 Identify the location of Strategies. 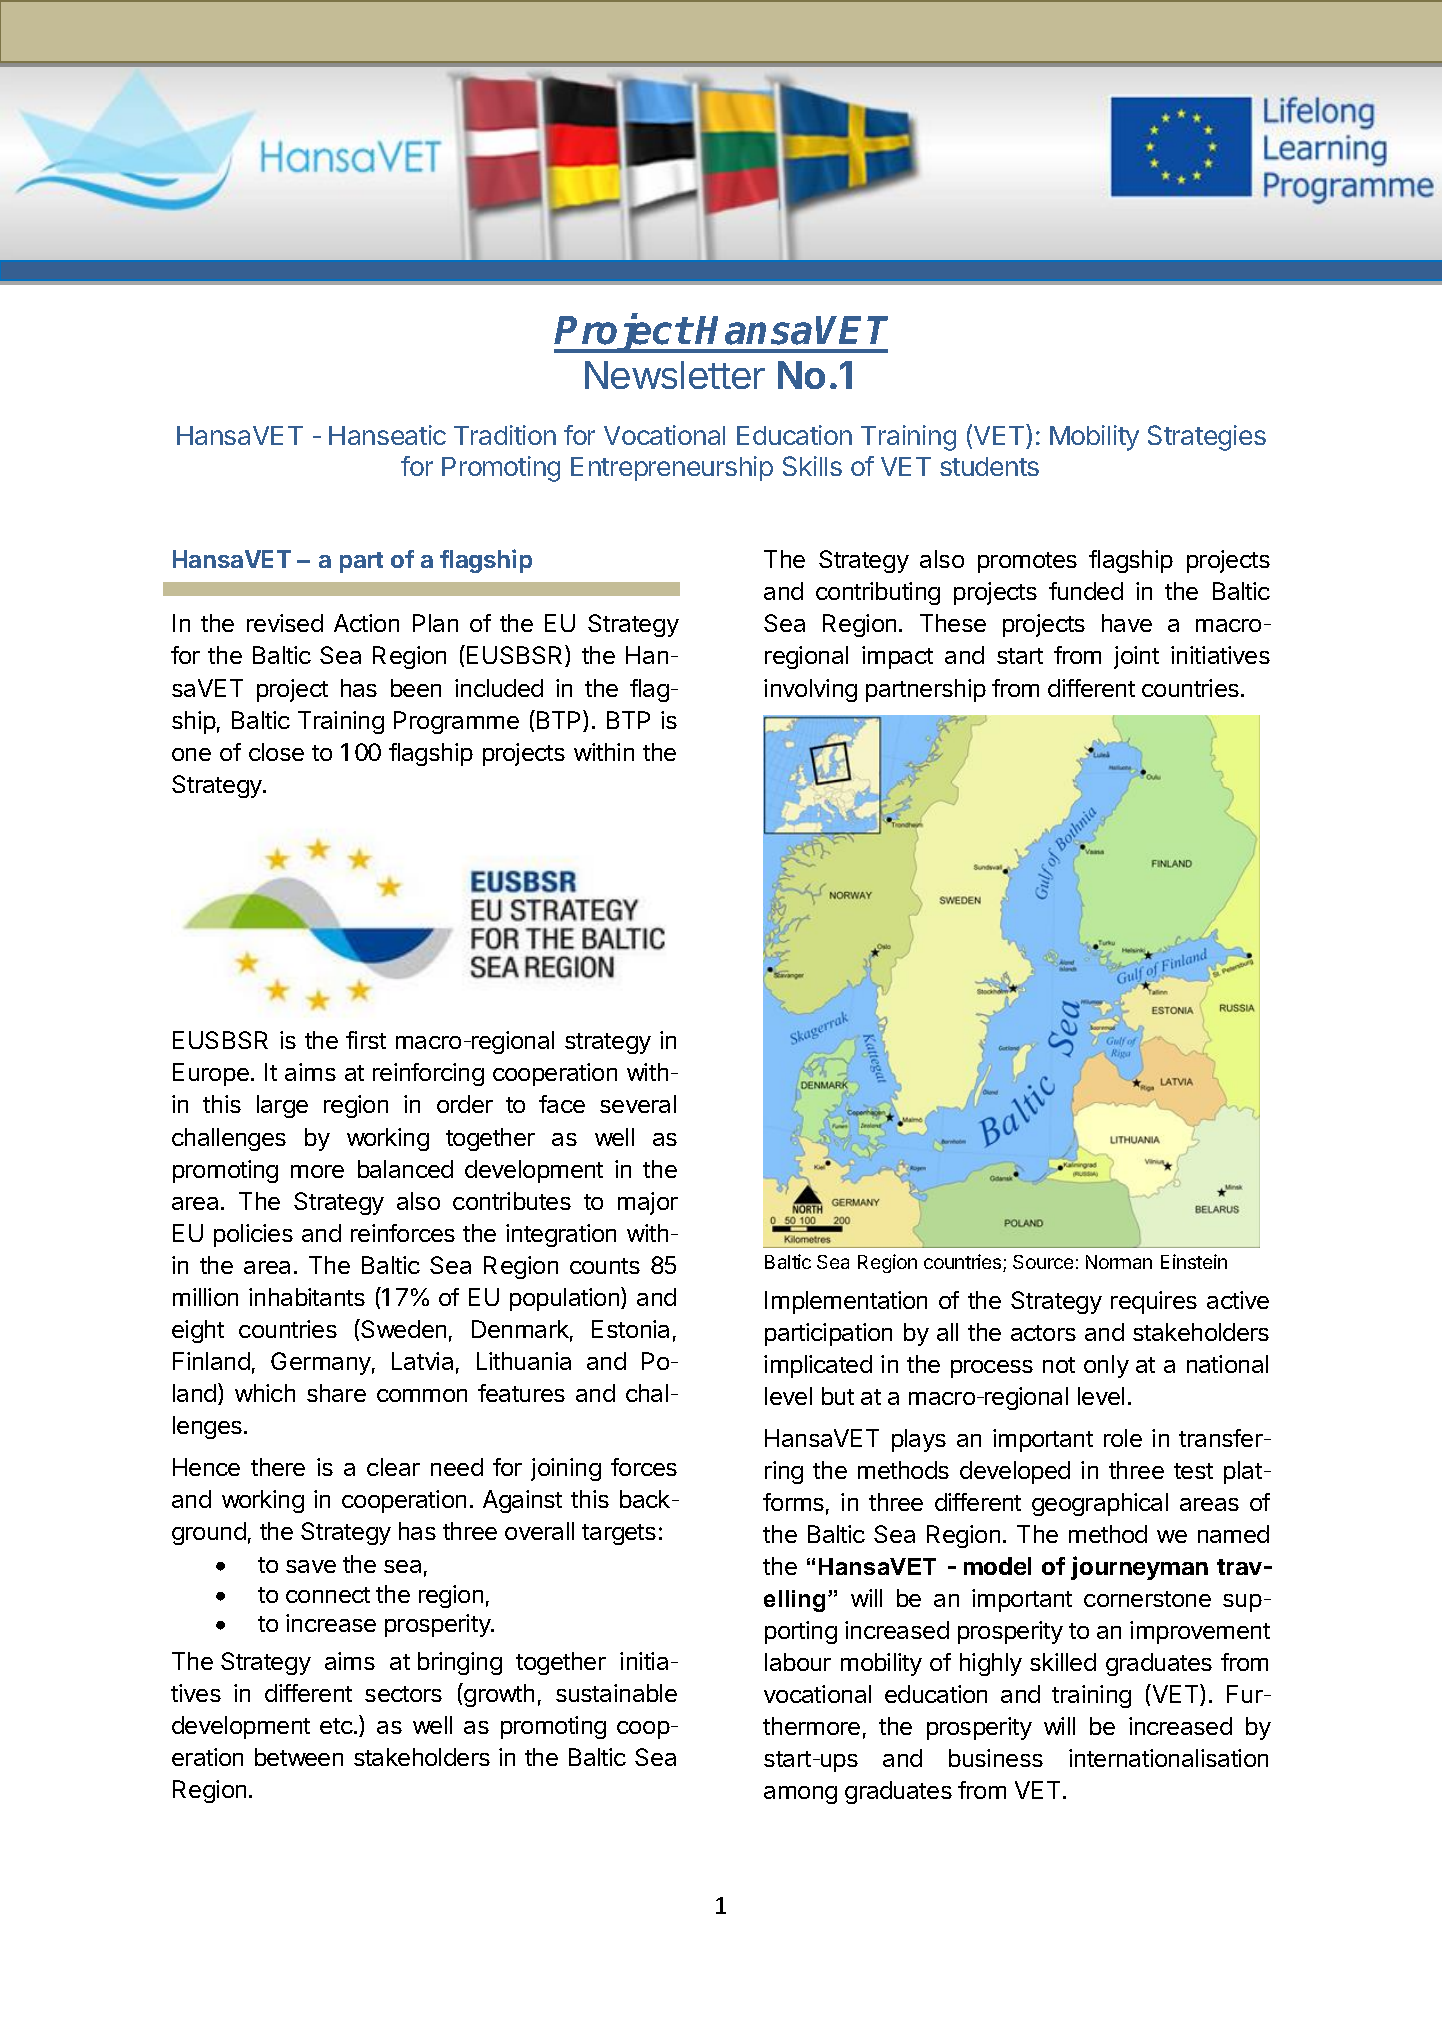
(1207, 438).
